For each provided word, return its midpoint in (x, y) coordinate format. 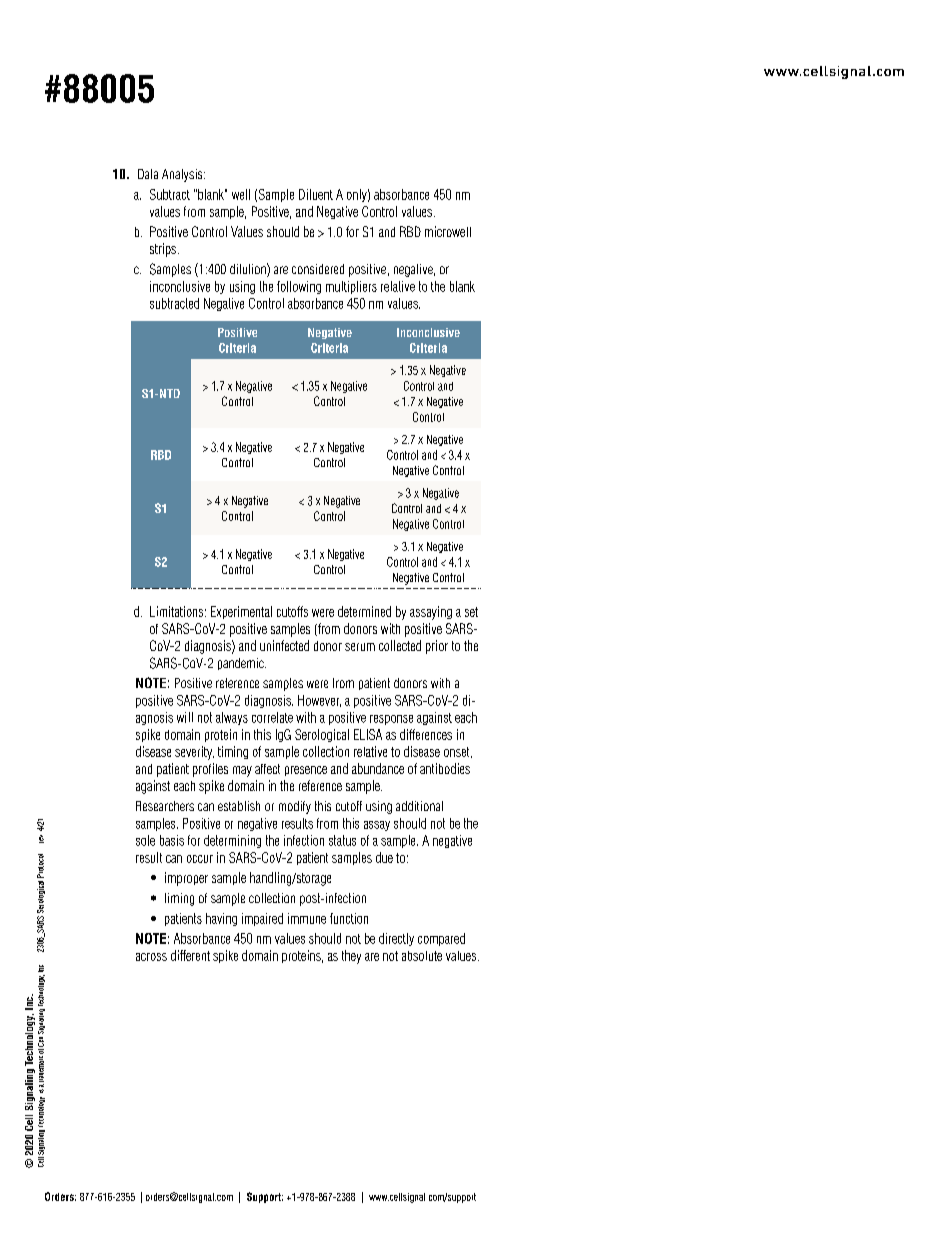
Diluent (316, 194)
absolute (422, 956)
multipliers (351, 287)
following (299, 287)
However (319, 701)
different (190, 955)
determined (364, 611)
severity (194, 753)
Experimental (241, 612)
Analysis (183, 175)
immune (307, 918)
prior (437, 647)
